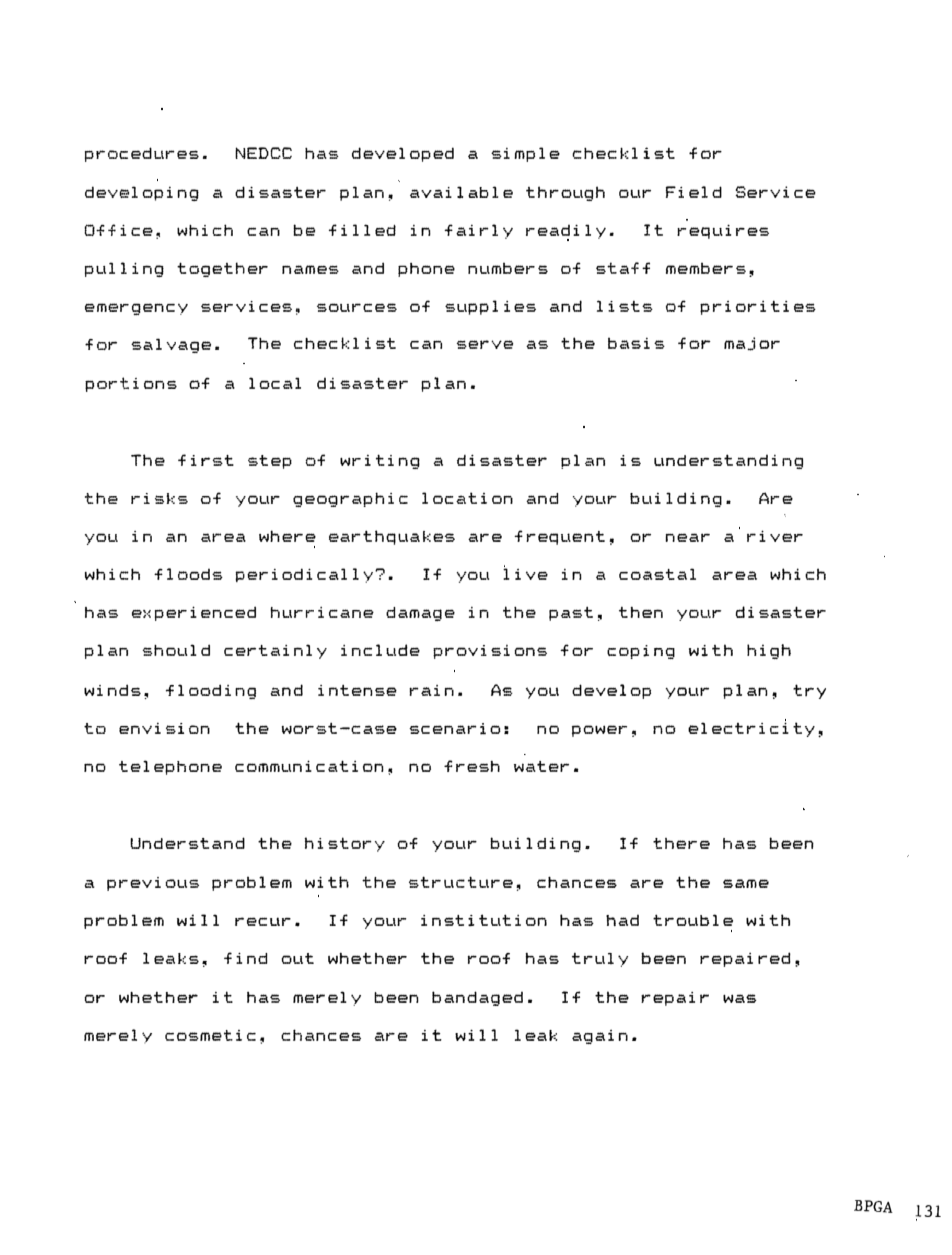 Image resolution: width=952 pixels, height=1255 pixels. Describe the element at coordinates (164, 728) in the screenshot. I see `envision` at that location.
